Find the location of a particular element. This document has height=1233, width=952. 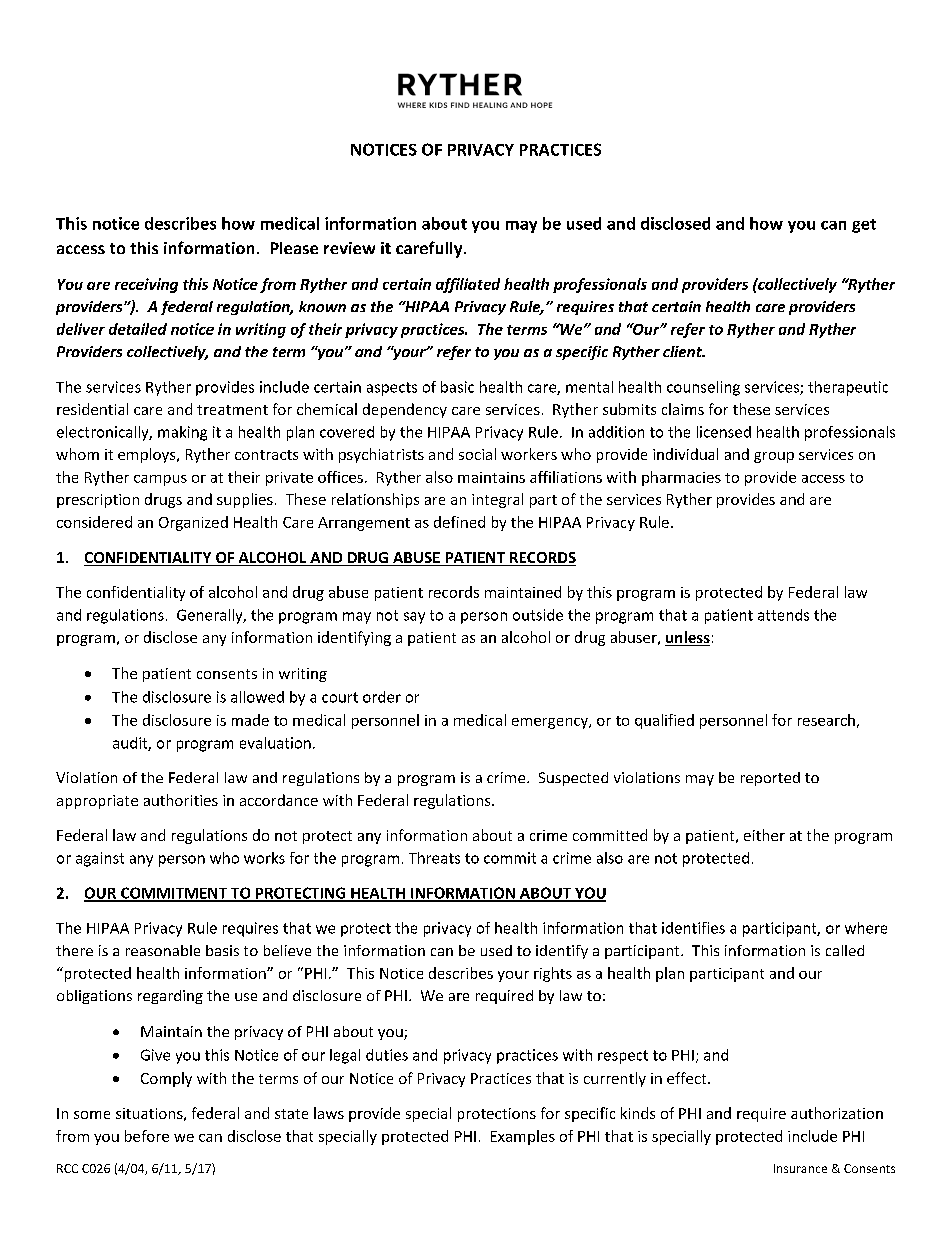

reasonable is located at coordinates (163, 950).
